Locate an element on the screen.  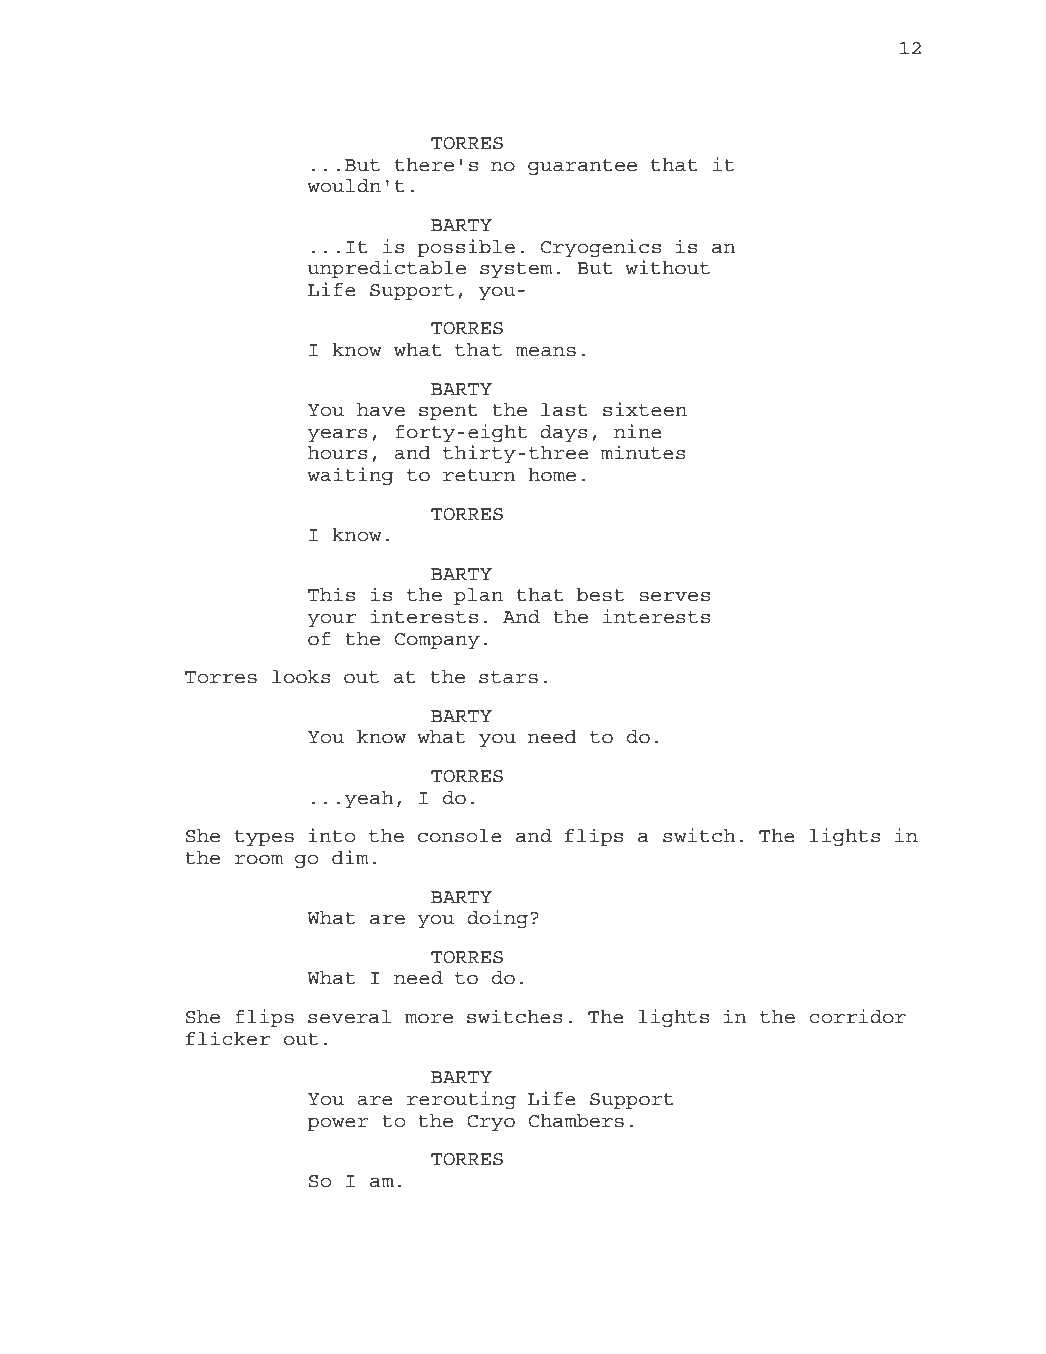
without is located at coordinates (667, 267).
